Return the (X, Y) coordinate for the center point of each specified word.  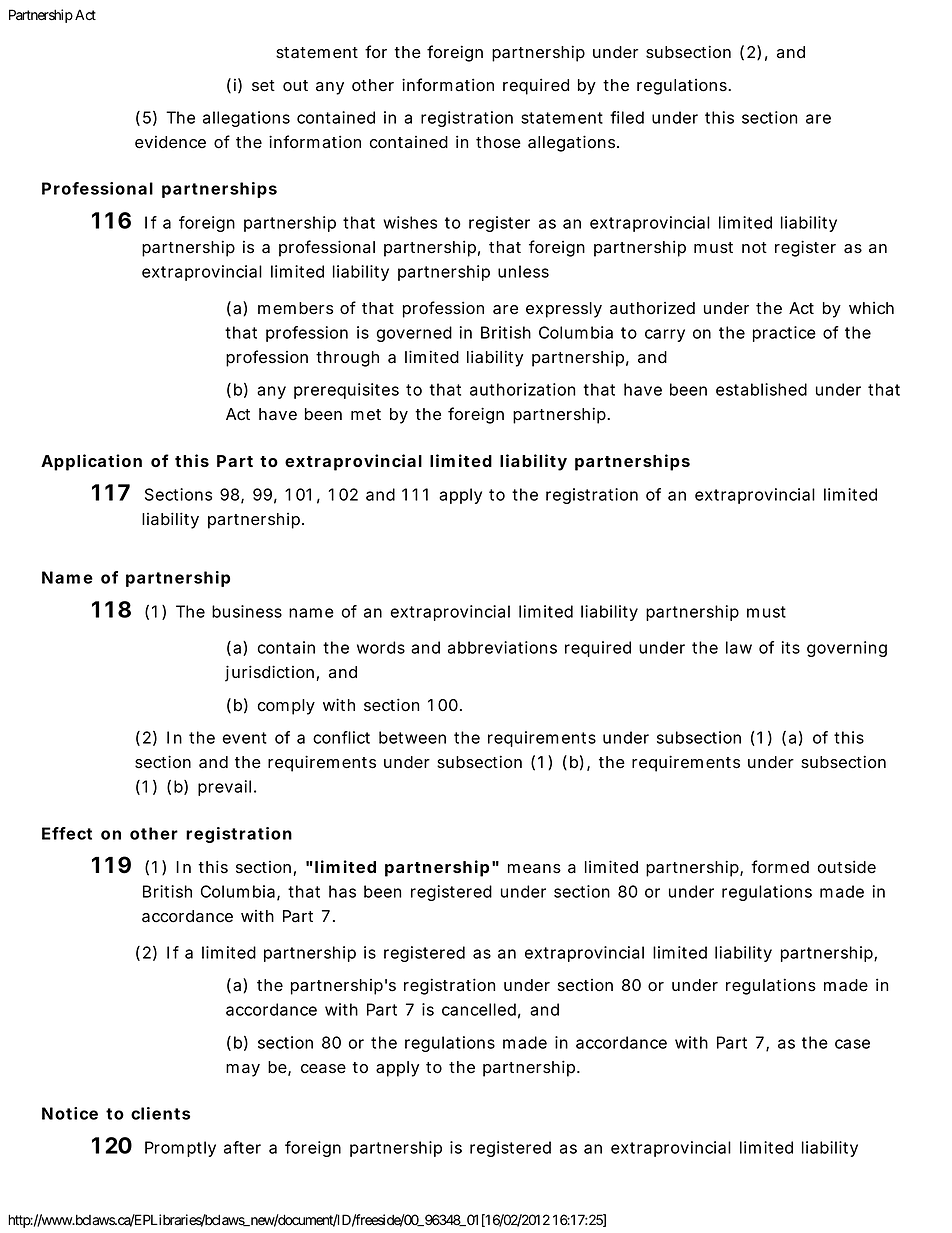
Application (91, 462)
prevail (224, 788)
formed (780, 867)
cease (323, 1069)
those (498, 142)
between (412, 737)
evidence (170, 142)
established (761, 389)
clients (160, 1113)
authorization (522, 389)
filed (627, 117)
